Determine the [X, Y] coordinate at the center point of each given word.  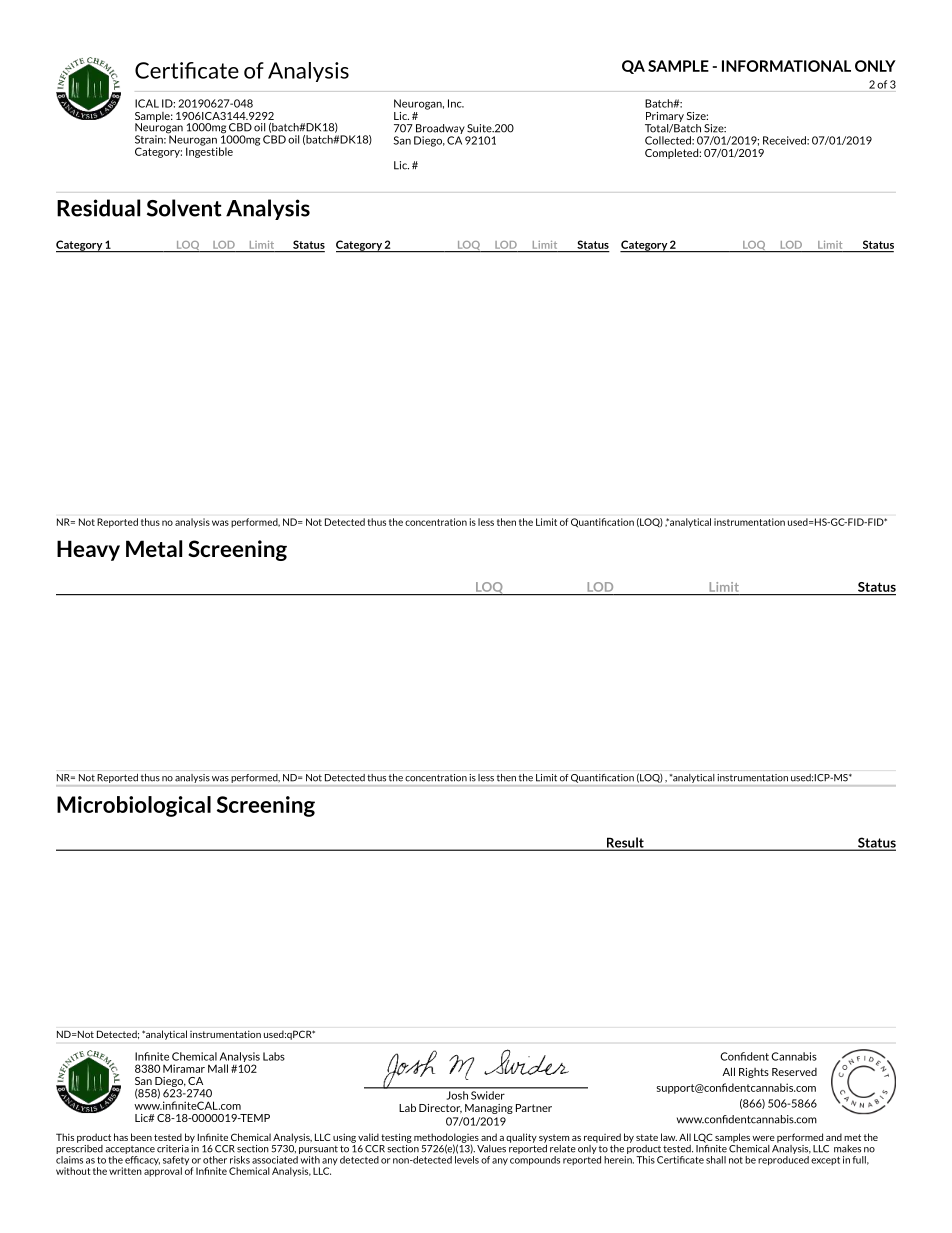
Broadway [439, 130]
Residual [98, 208]
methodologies [446, 1139]
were [763, 1138]
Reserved [794, 1072]
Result [625, 843]
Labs [274, 1056]
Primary [665, 117]
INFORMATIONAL [786, 66]
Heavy [88, 550]
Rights [754, 1073]
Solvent [184, 208]
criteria [173, 1149]
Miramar [184, 1068]
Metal [154, 548]
